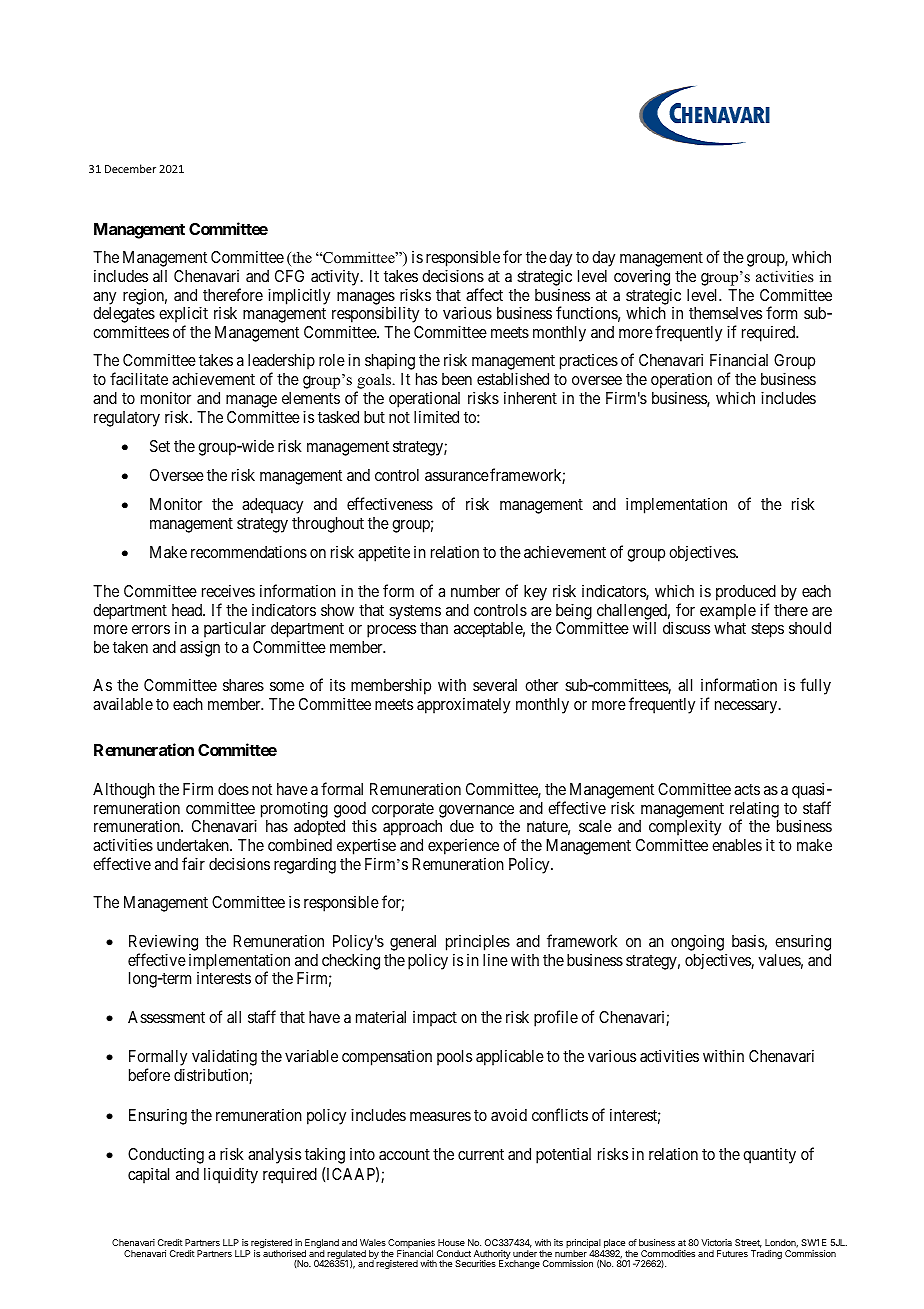 The width and height of the screenshot is (924, 1309). What do you see at coordinates (130, 168) in the screenshot?
I see `December` at bounding box center [130, 168].
